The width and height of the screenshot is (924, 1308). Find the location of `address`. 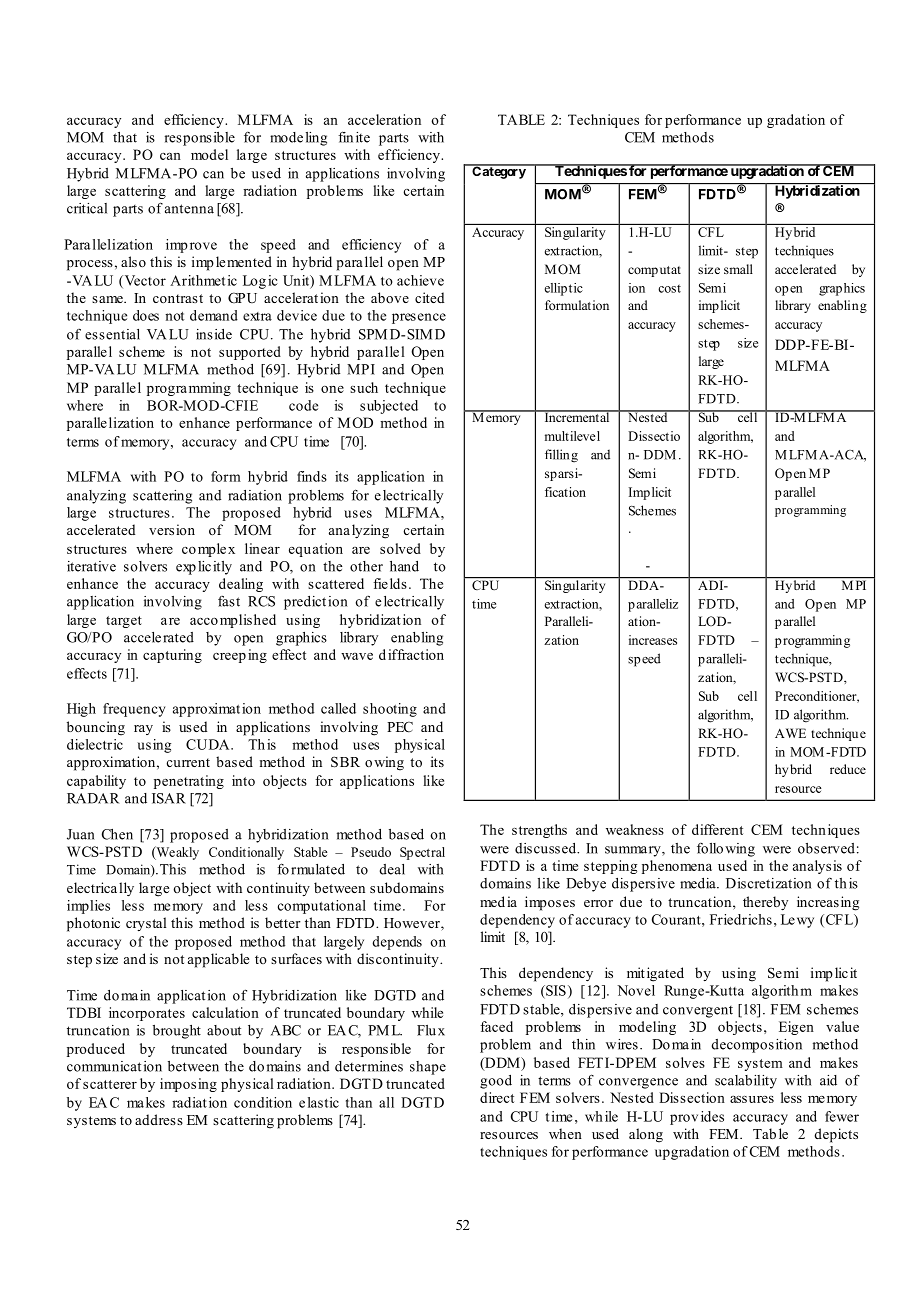

address is located at coordinates (159, 1119).
